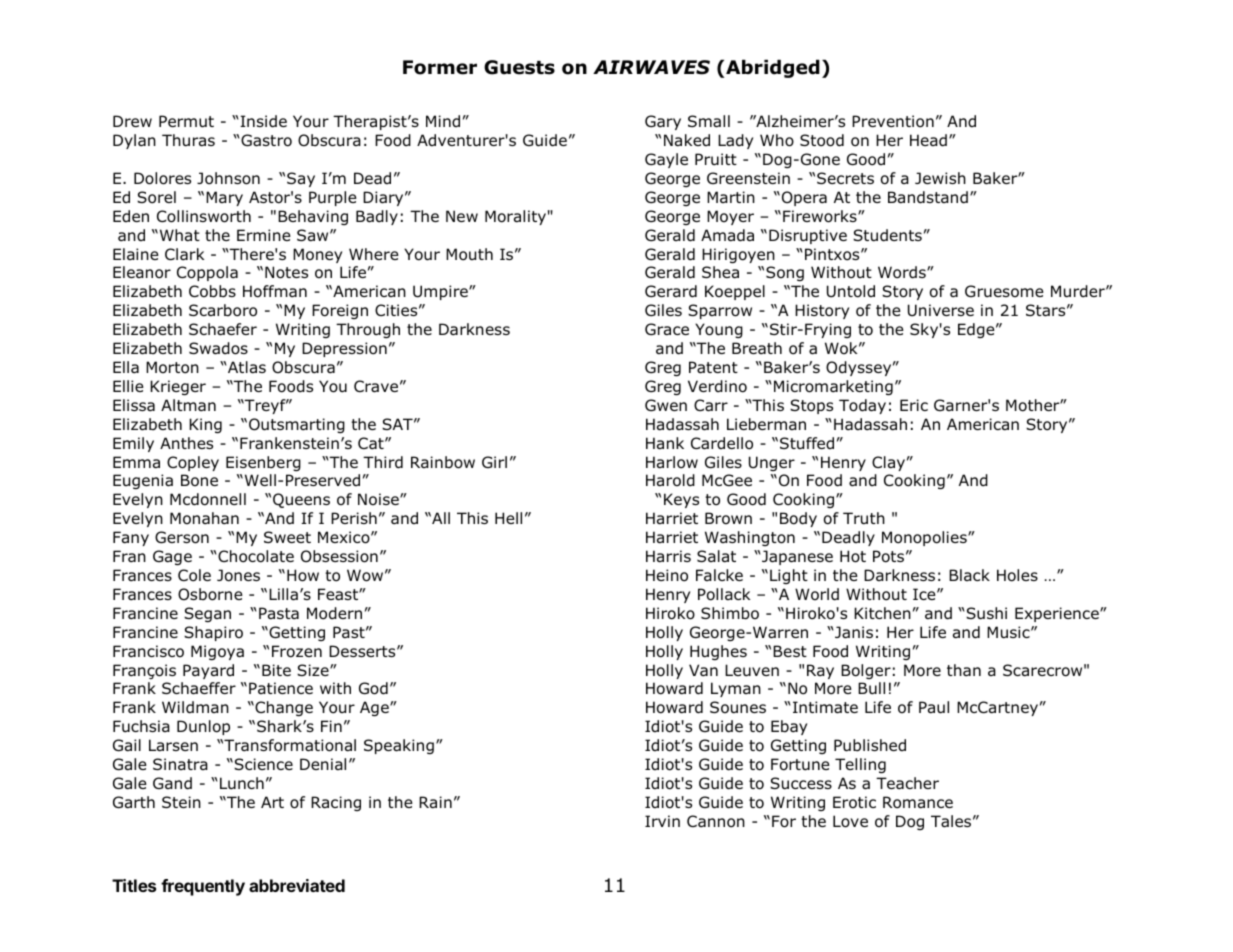 This screenshot has width=1233, height=952. Describe the element at coordinates (668, 556) in the screenshot. I see `Harris` at that location.
